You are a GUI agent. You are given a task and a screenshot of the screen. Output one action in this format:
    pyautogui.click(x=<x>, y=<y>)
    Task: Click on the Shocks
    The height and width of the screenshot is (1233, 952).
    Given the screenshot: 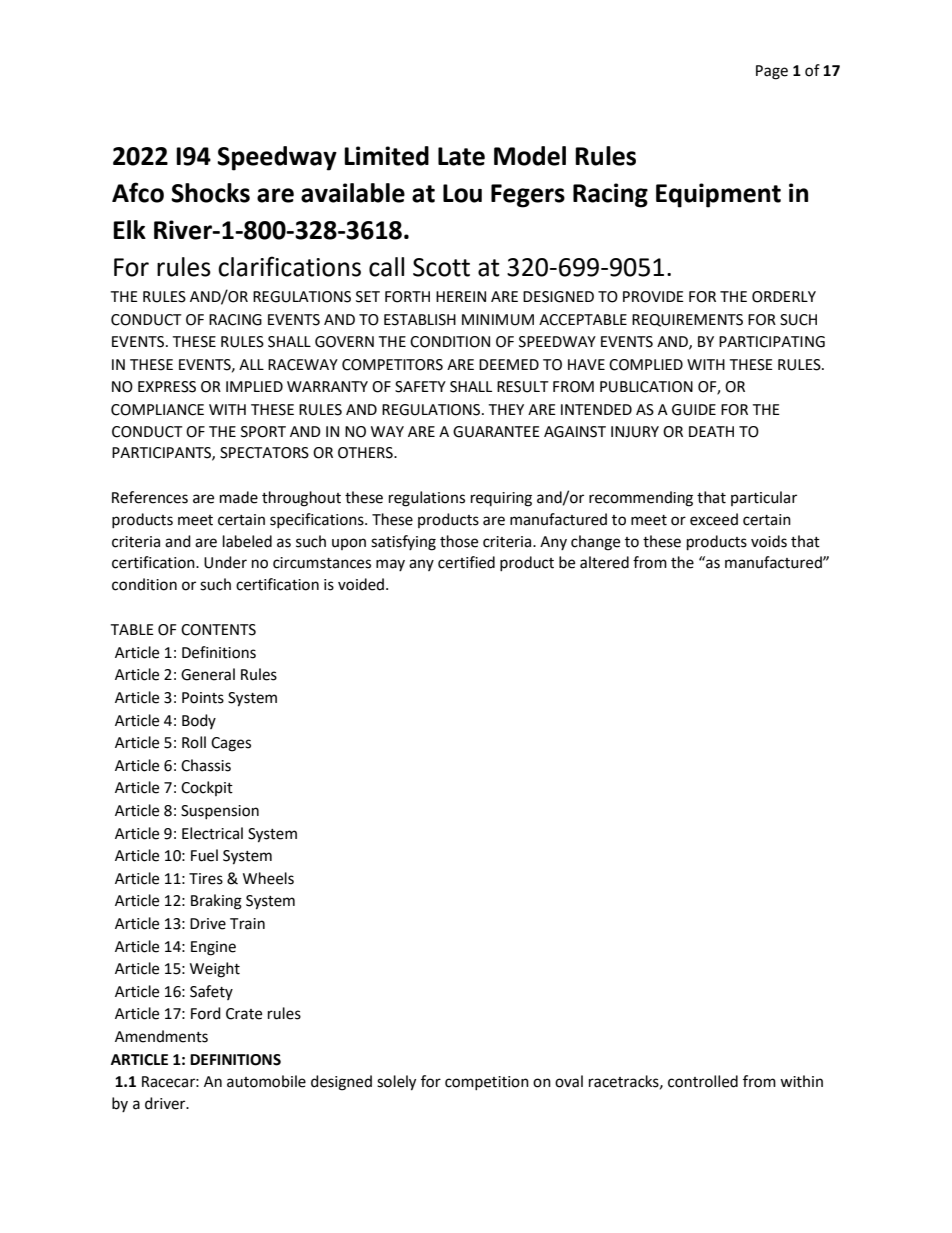 What is the action you would take?
    pyautogui.click(x=210, y=193)
